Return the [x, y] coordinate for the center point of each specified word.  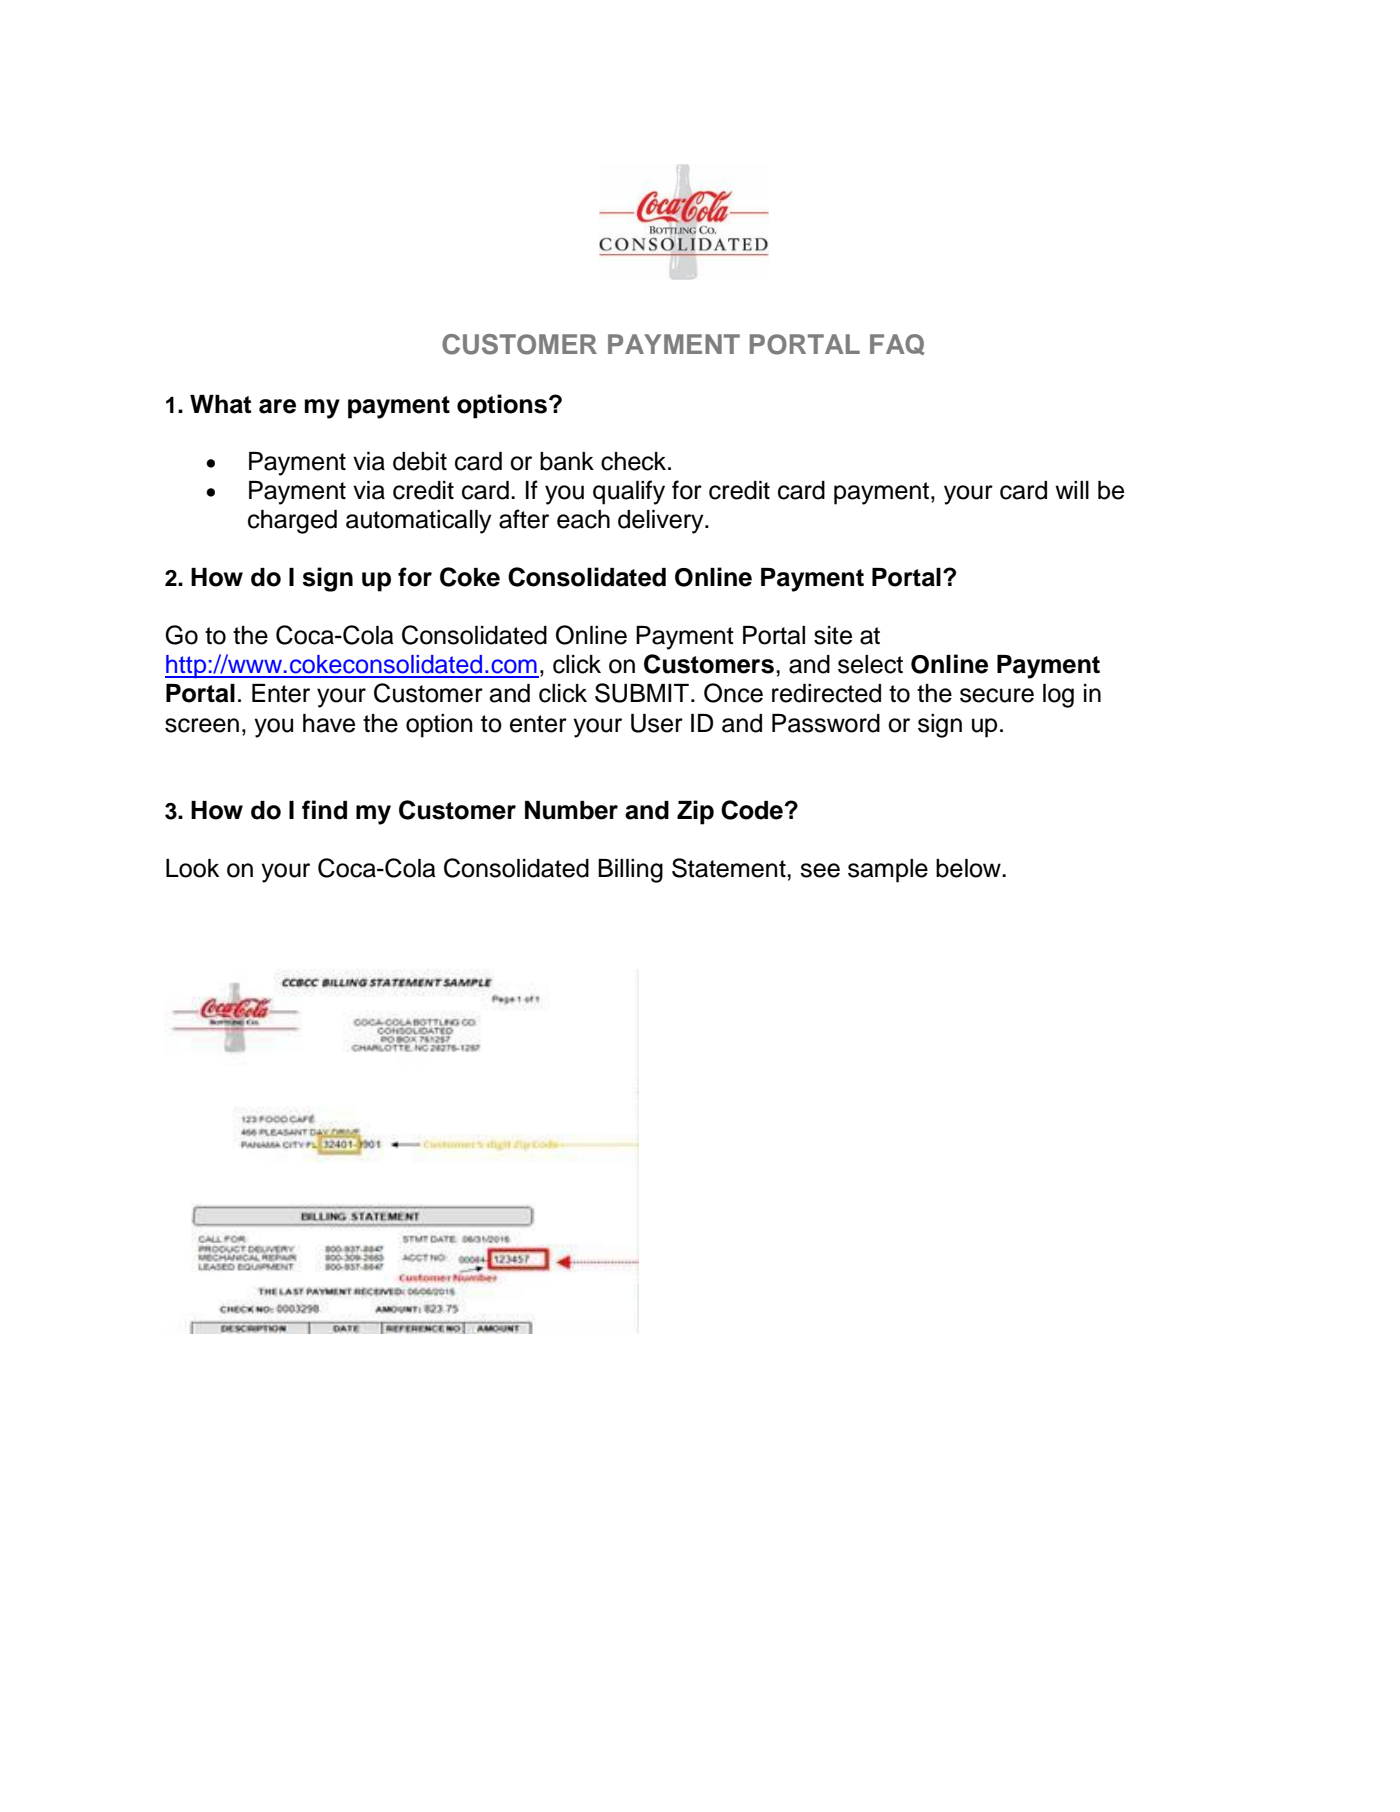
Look [192, 868]
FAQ [897, 344]
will [1072, 490]
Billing [630, 871]
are [277, 406]
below [969, 868]
